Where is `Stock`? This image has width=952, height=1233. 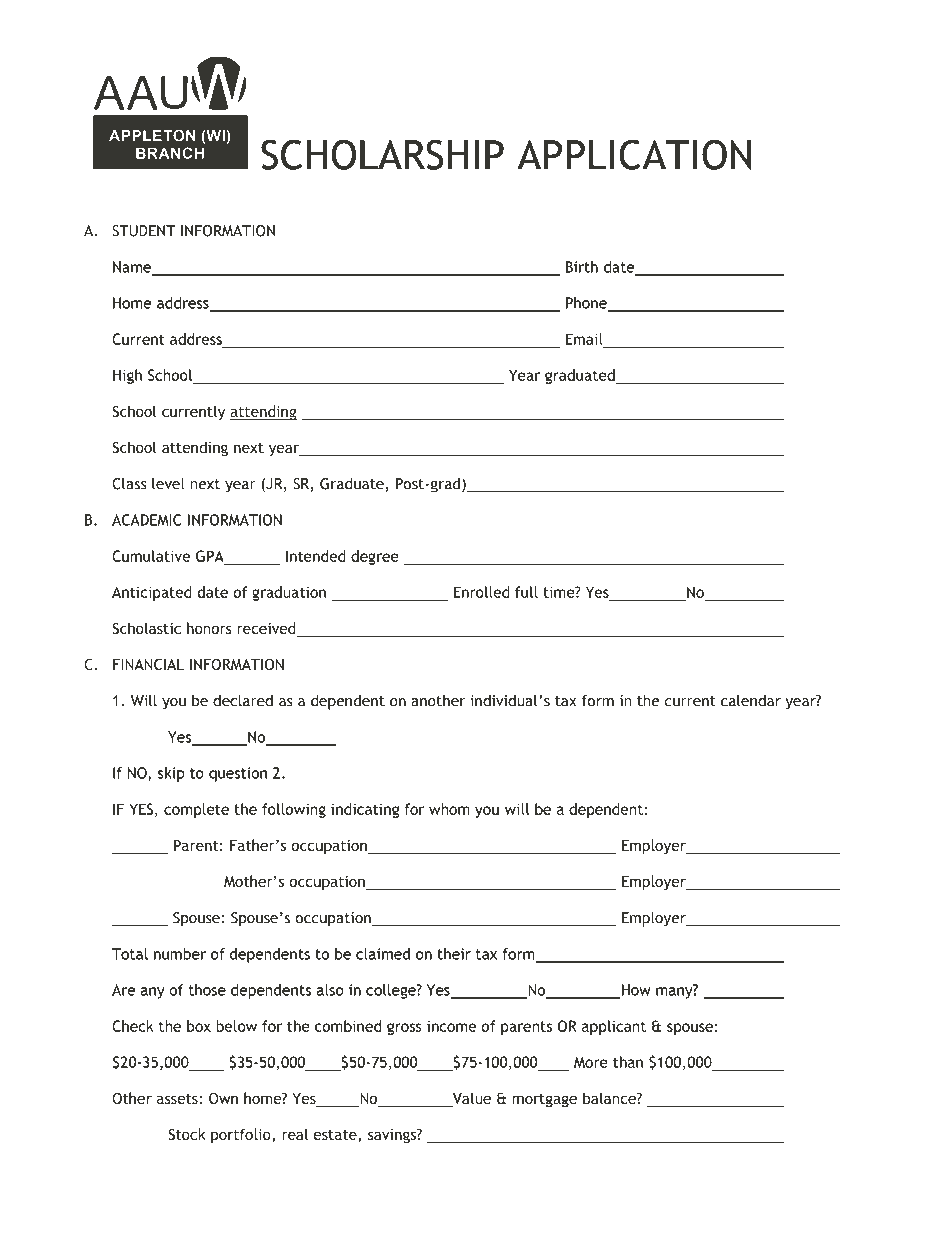 Stock is located at coordinates (187, 1134).
